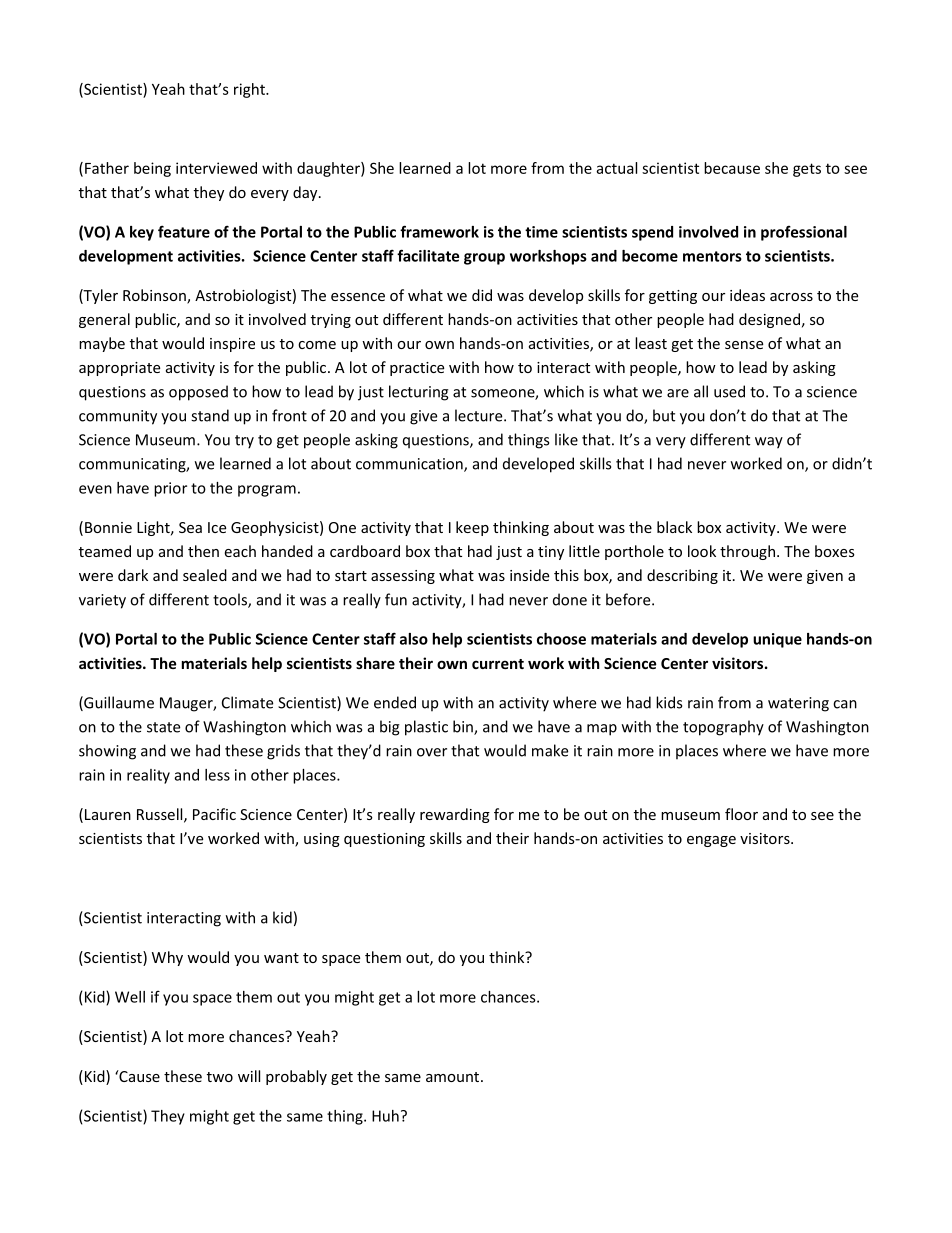 The width and height of the page is (952, 1233). Describe the element at coordinates (220, 1077) in the page. I see `two` at that location.
